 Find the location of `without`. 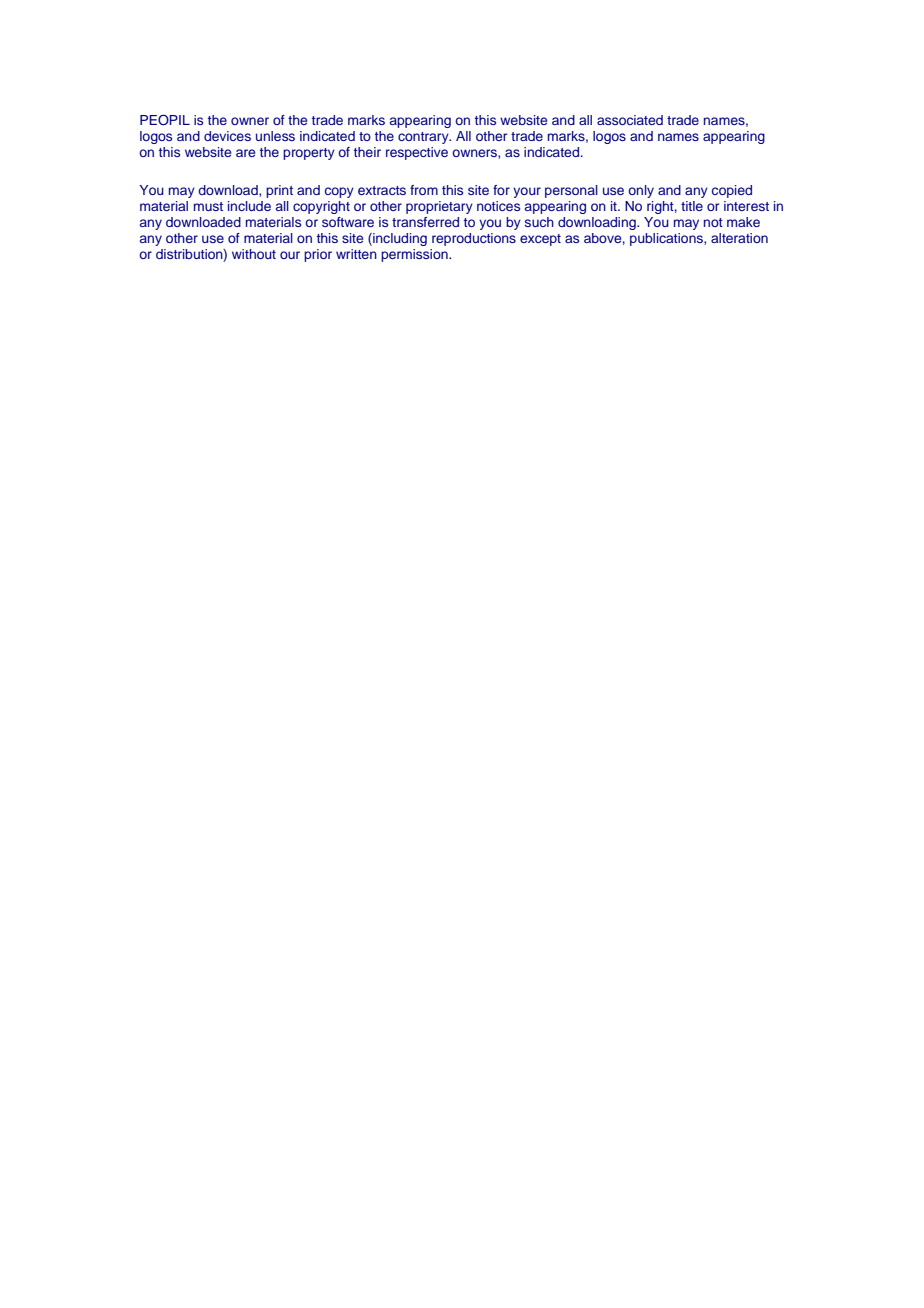

without is located at coordinates (254, 254).
